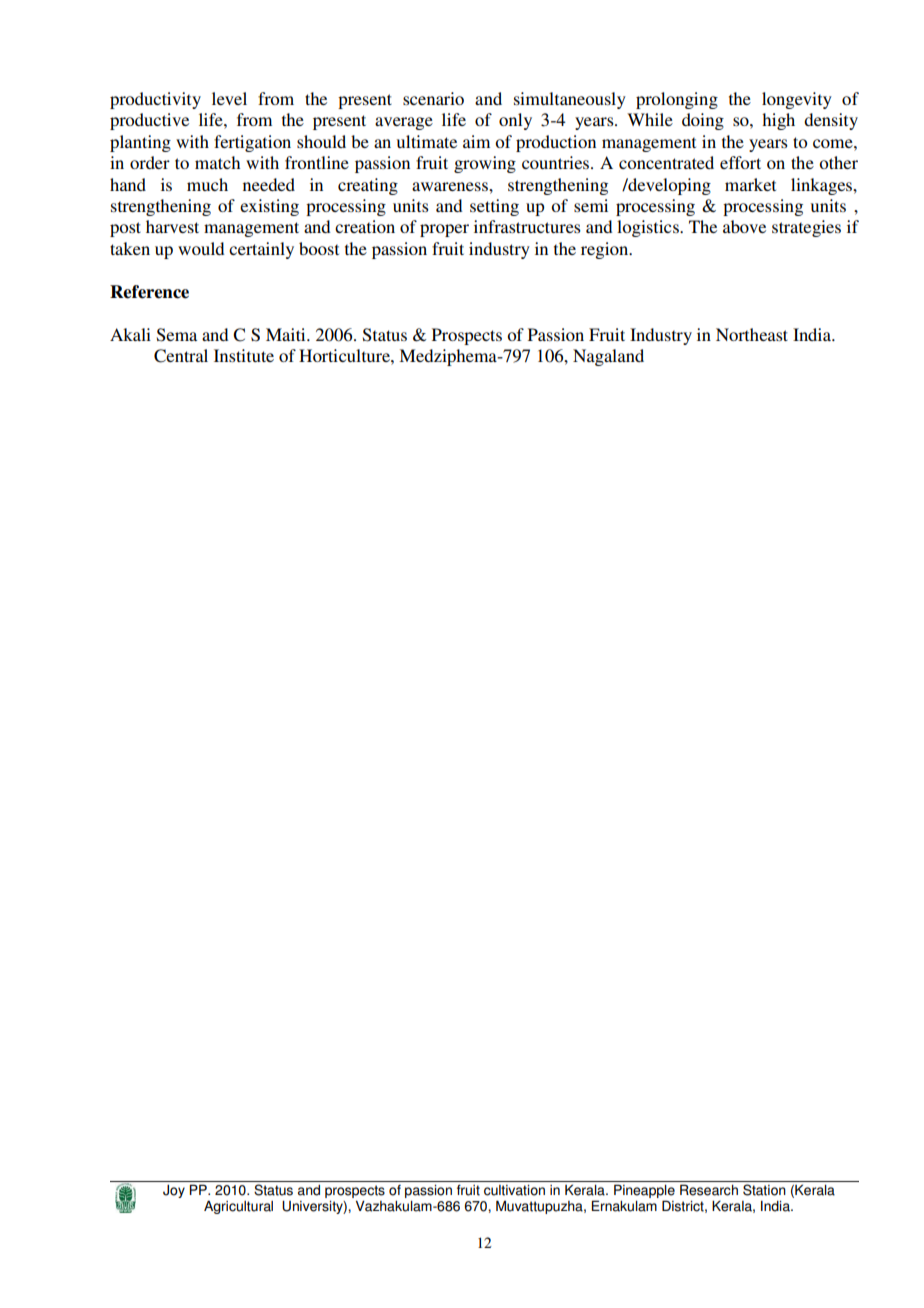  I want to click on Joy, so click(174, 1191).
